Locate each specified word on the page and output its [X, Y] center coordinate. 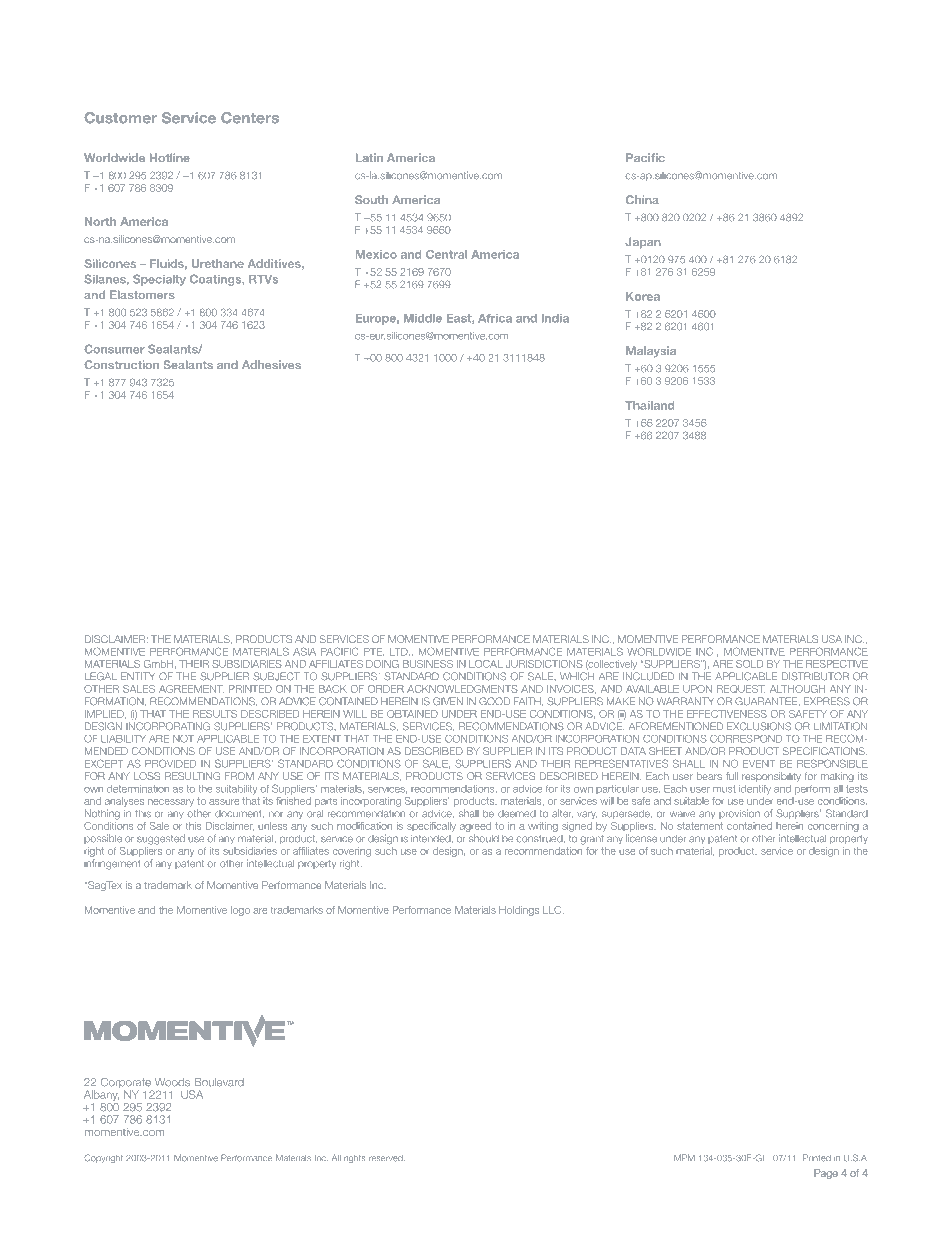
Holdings [519, 911]
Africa [495, 318]
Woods [172, 1082]
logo [240, 911]
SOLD [749, 664]
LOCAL [486, 664]
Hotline [170, 157]
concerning [833, 827]
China [642, 199]
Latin [369, 157]
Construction [122, 364]
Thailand [649, 405]
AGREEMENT [191, 689]
